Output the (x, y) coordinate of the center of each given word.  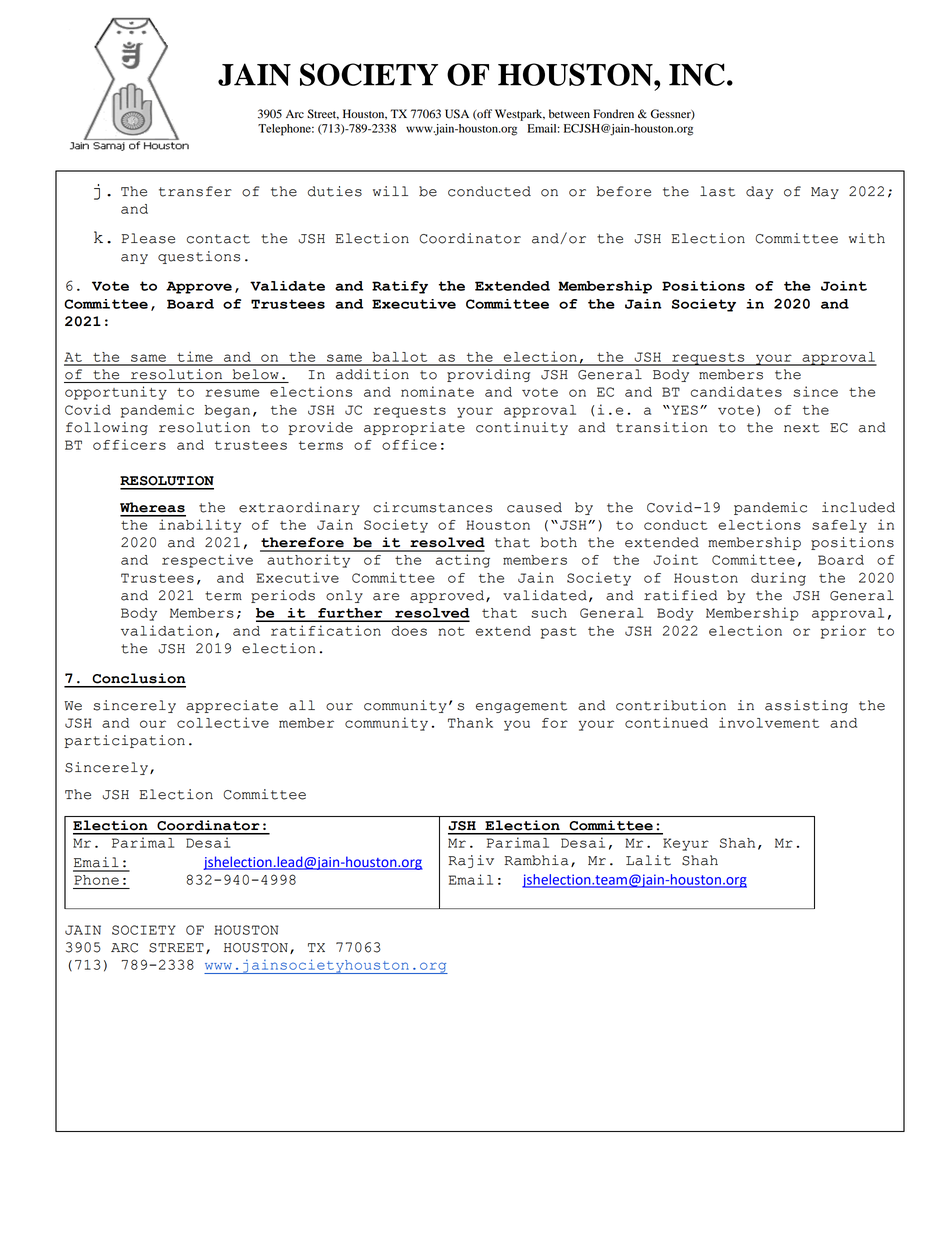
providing (488, 375)
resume (232, 393)
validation (167, 630)
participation (125, 741)
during (778, 579)
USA (457, 114)
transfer (195, 191)
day (759, 192)
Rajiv (471, 861)
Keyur (686, 844)
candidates (736, 391)
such (549, 613)
